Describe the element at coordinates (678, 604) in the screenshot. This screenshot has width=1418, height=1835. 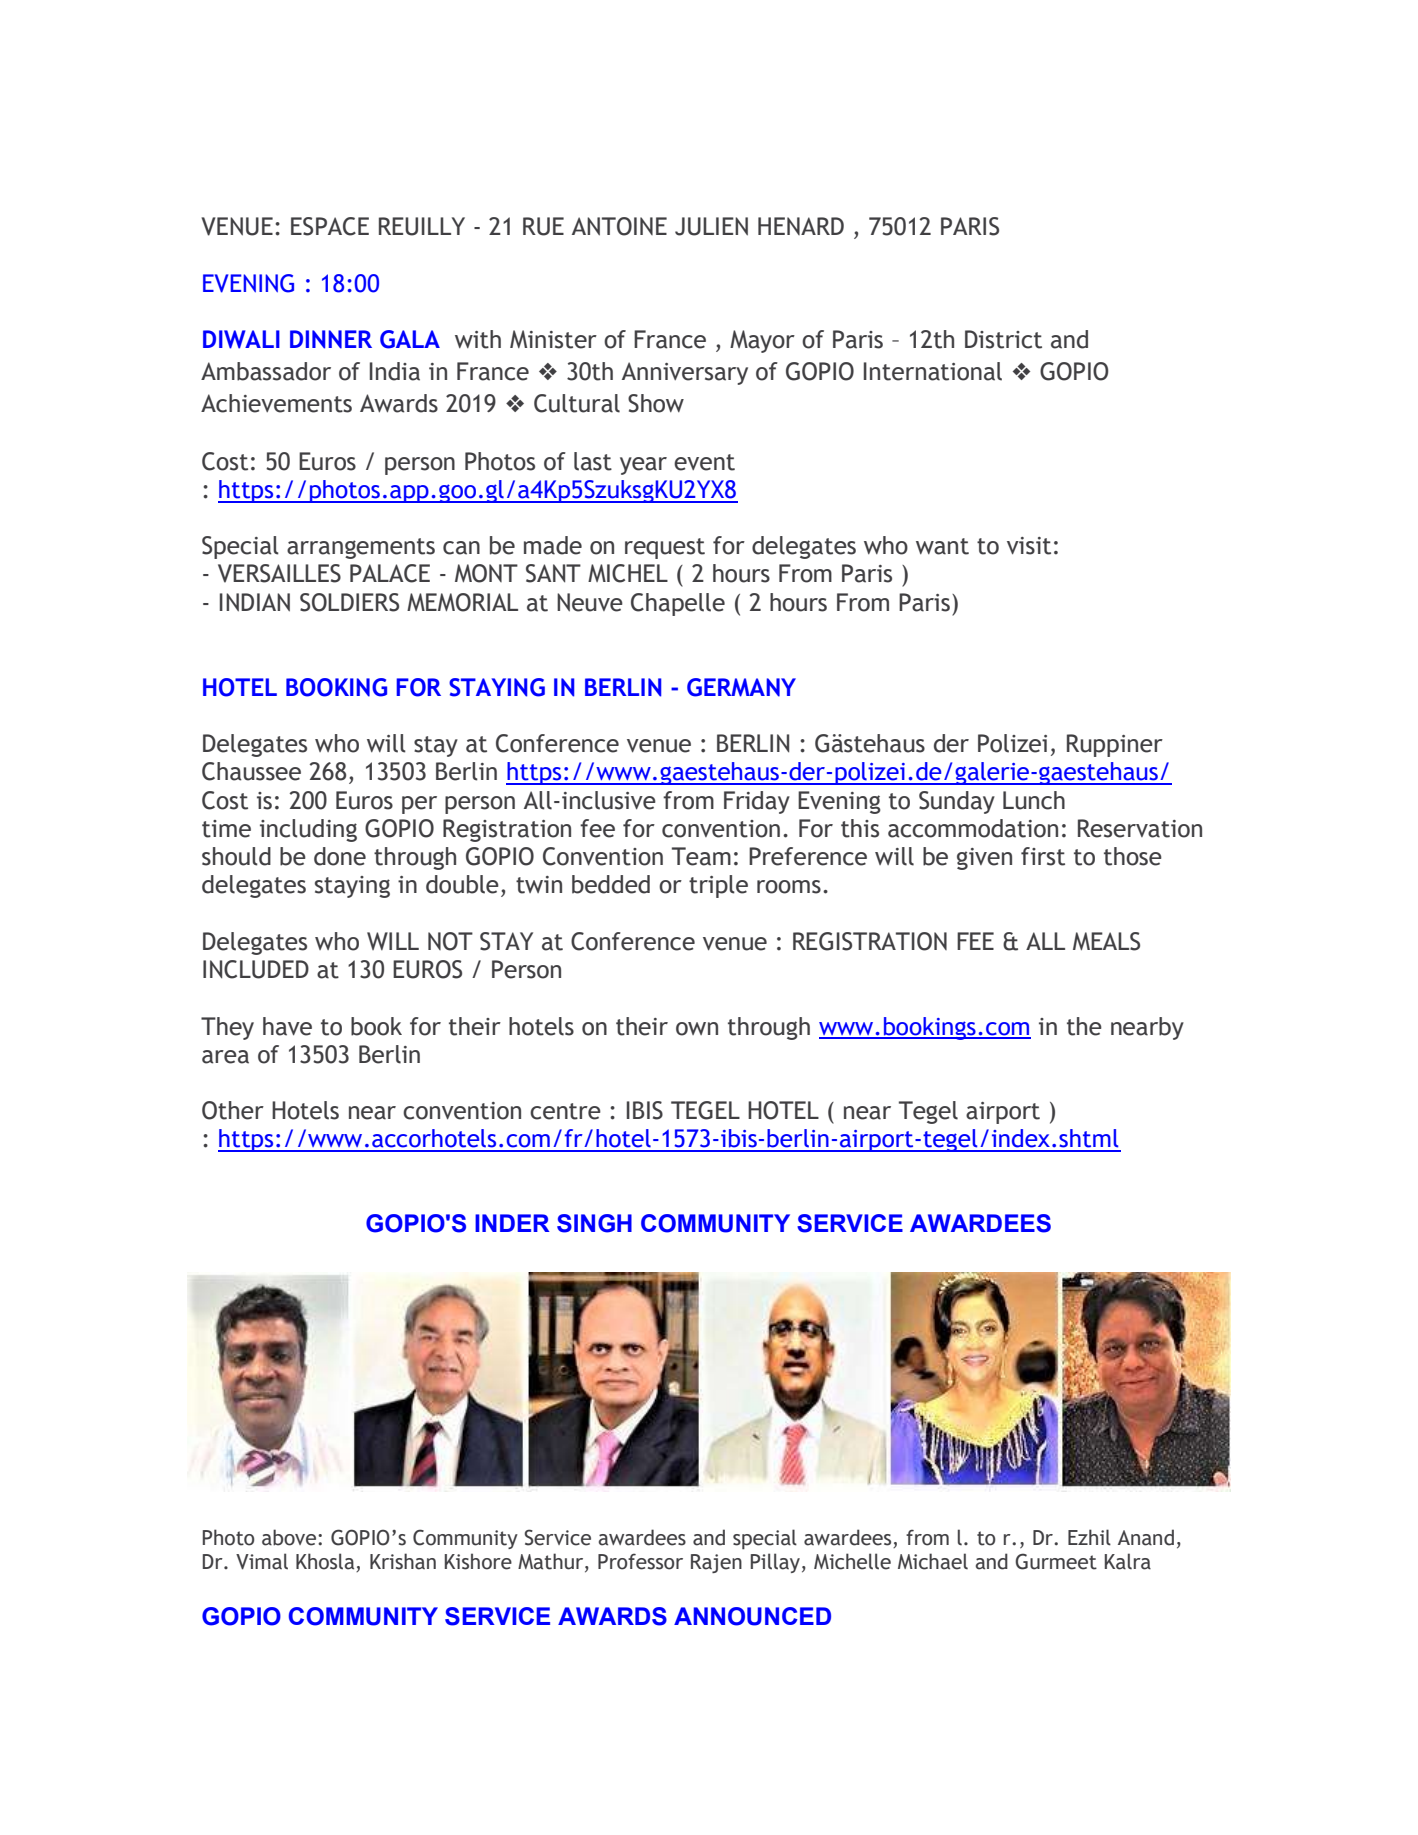
I see `Chapelle` at that location.
